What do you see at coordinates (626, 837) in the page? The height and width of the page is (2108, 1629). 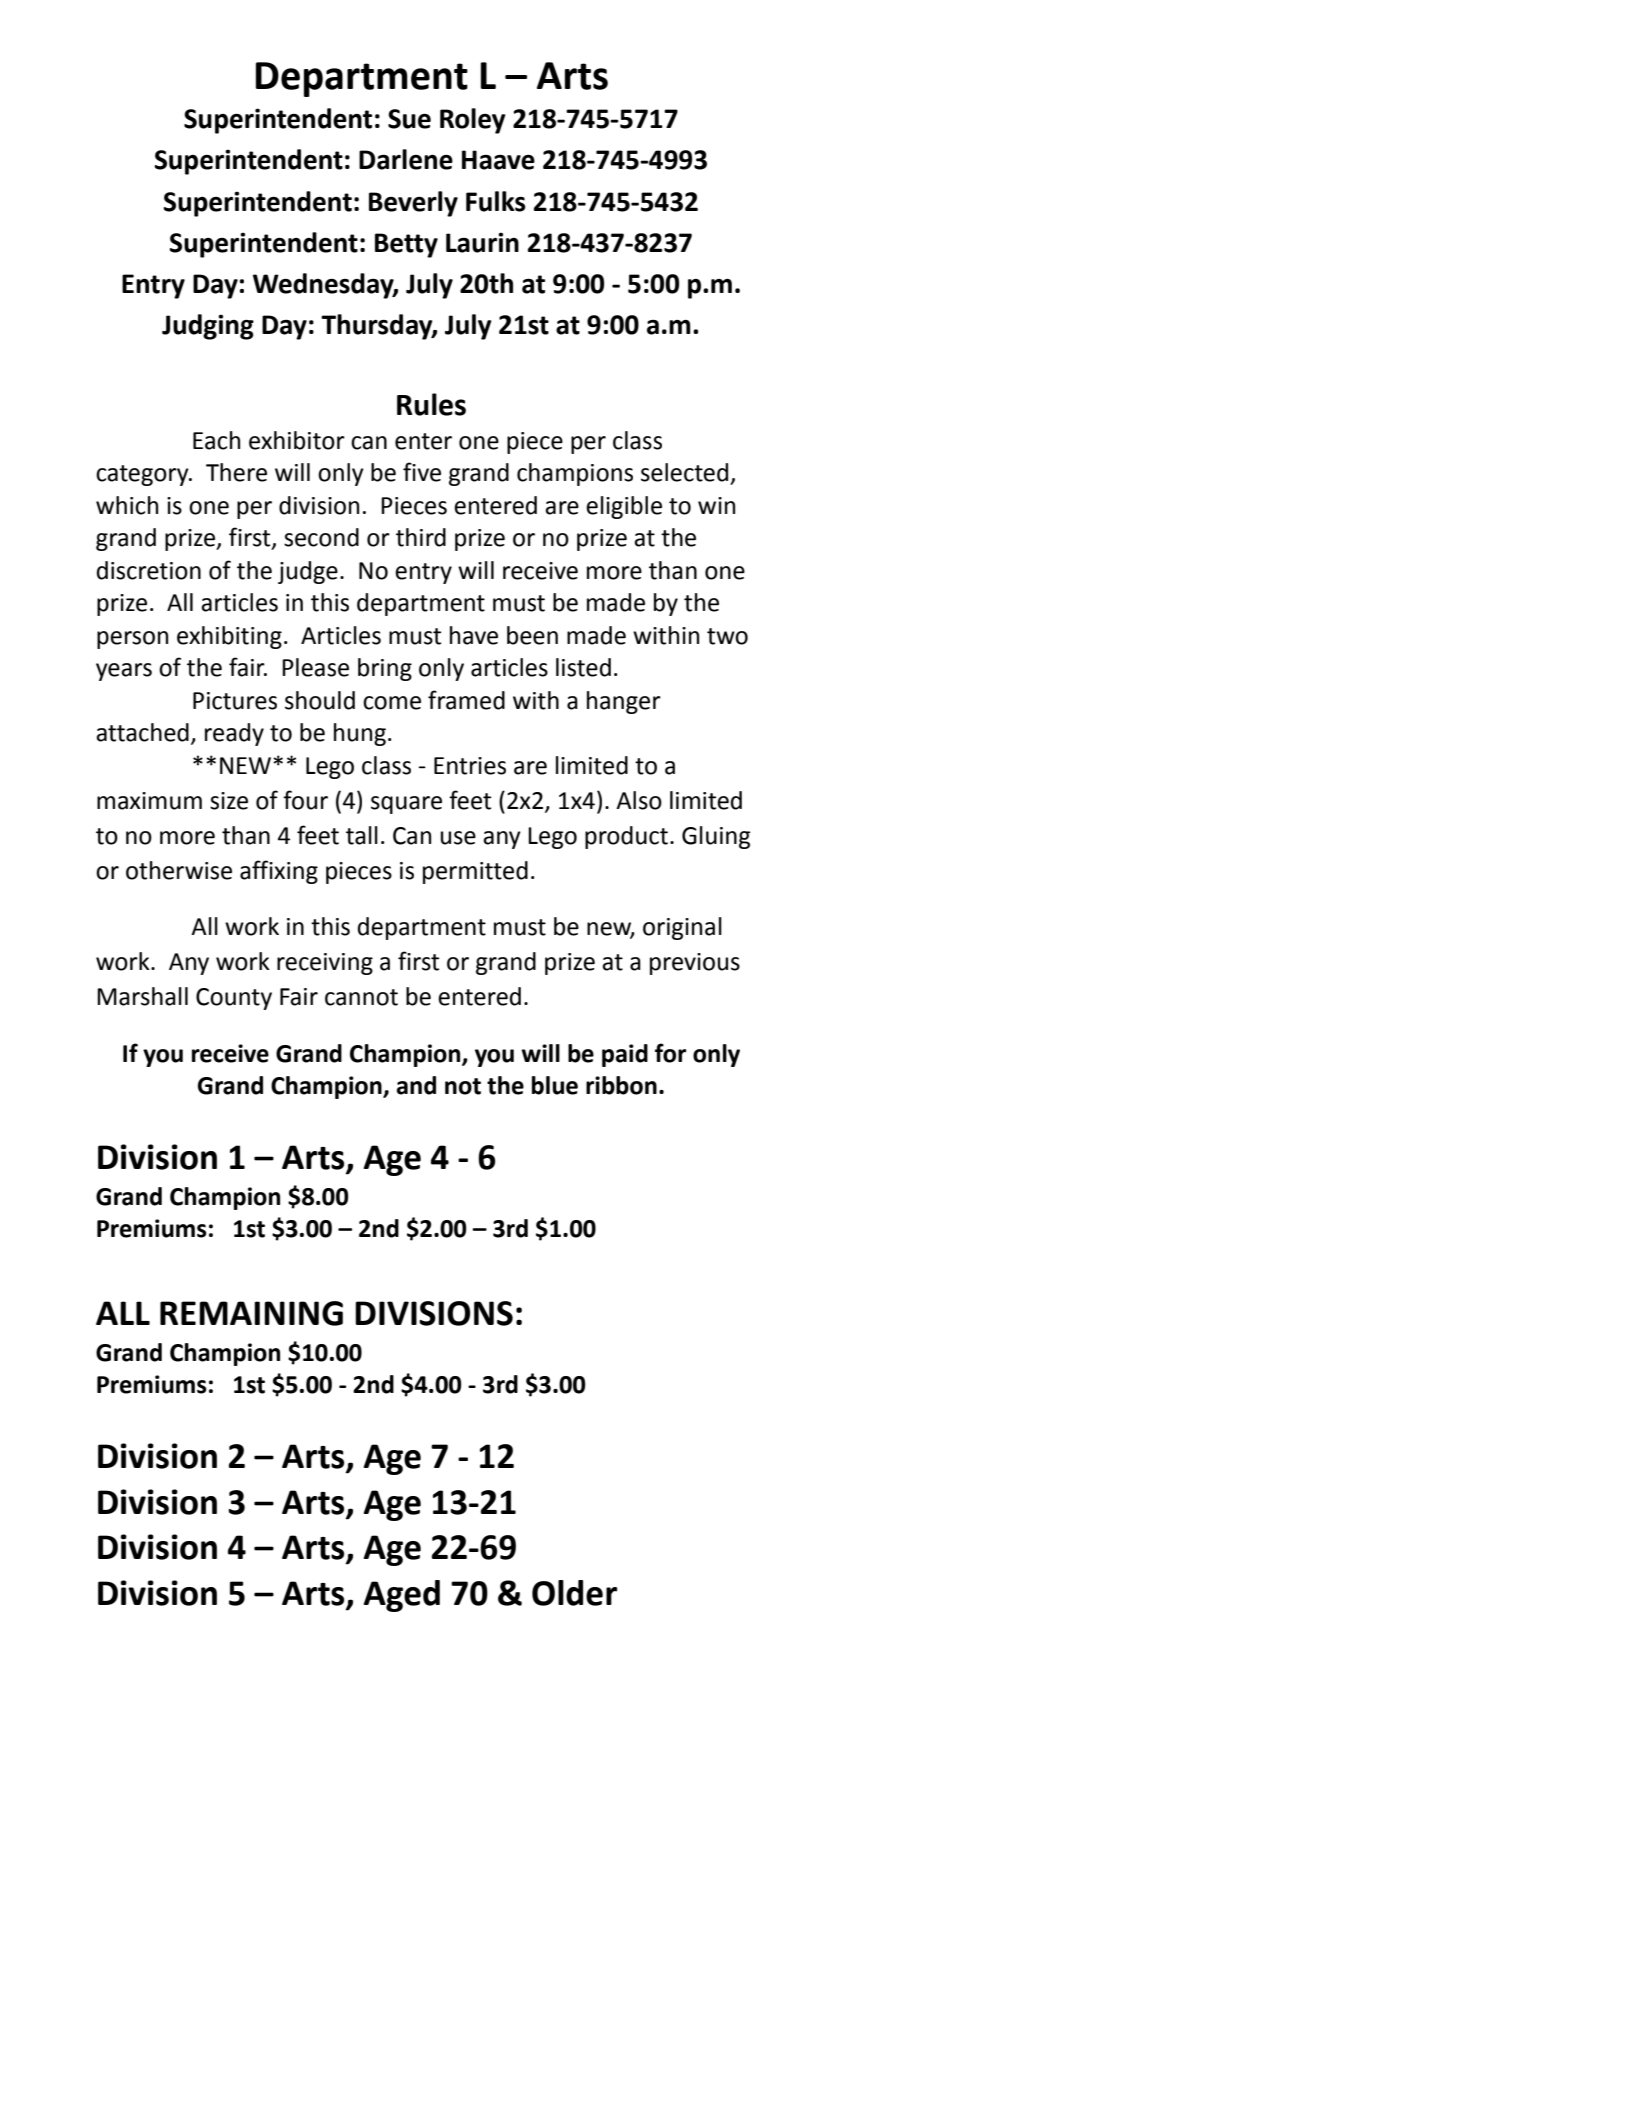 I see `product` at bounding box center [626, 837].
